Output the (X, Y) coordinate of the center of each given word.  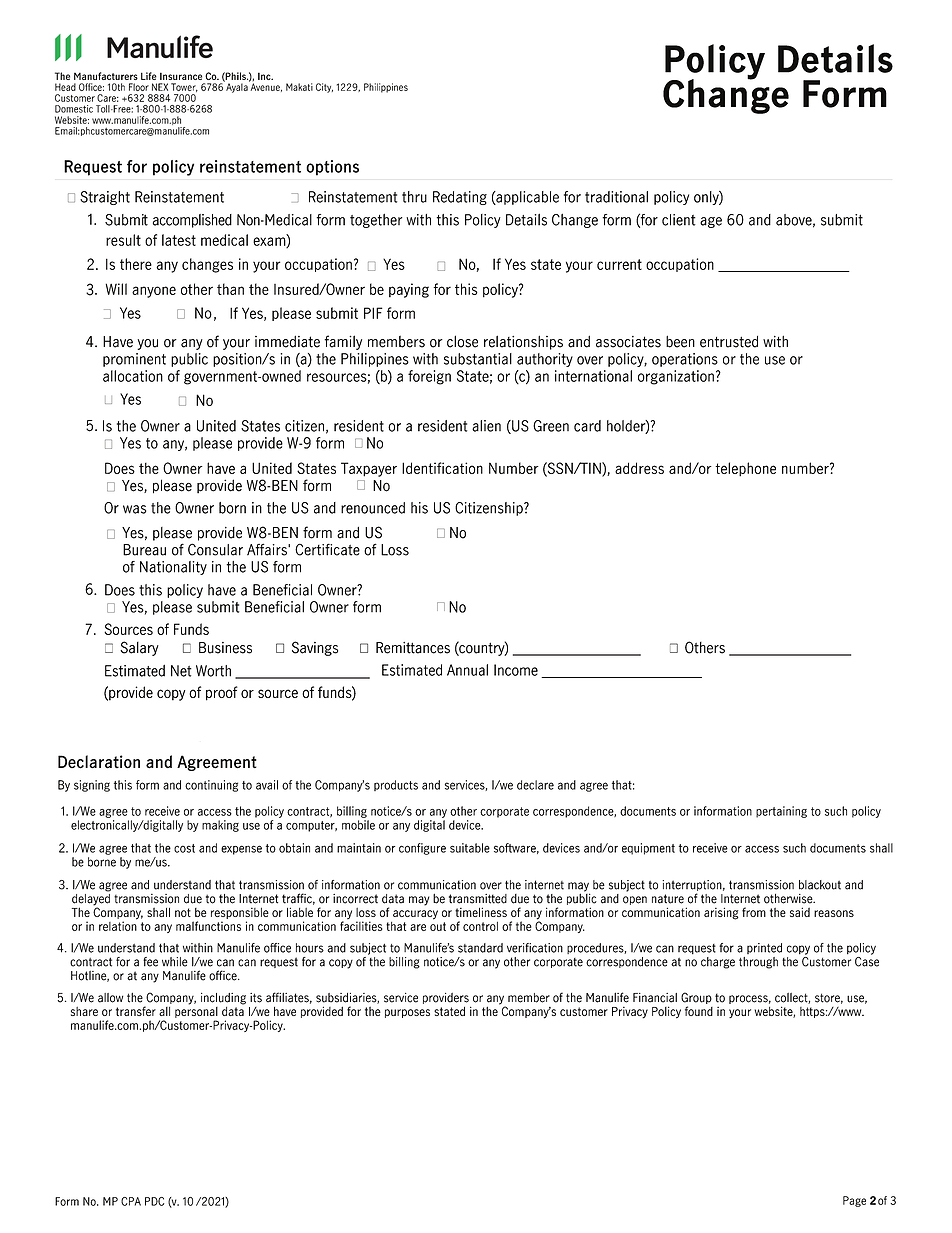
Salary (139, 648)
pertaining (781, 812)
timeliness (481, 912)
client (679, 220)
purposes (407, 1013)
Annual (467, 670)
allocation (133, 376)
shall (158, 912)
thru (414, 197)
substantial (478, 359)
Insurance (181, 76)
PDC (154, 1201)
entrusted (729, 342)
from (754, 912)
